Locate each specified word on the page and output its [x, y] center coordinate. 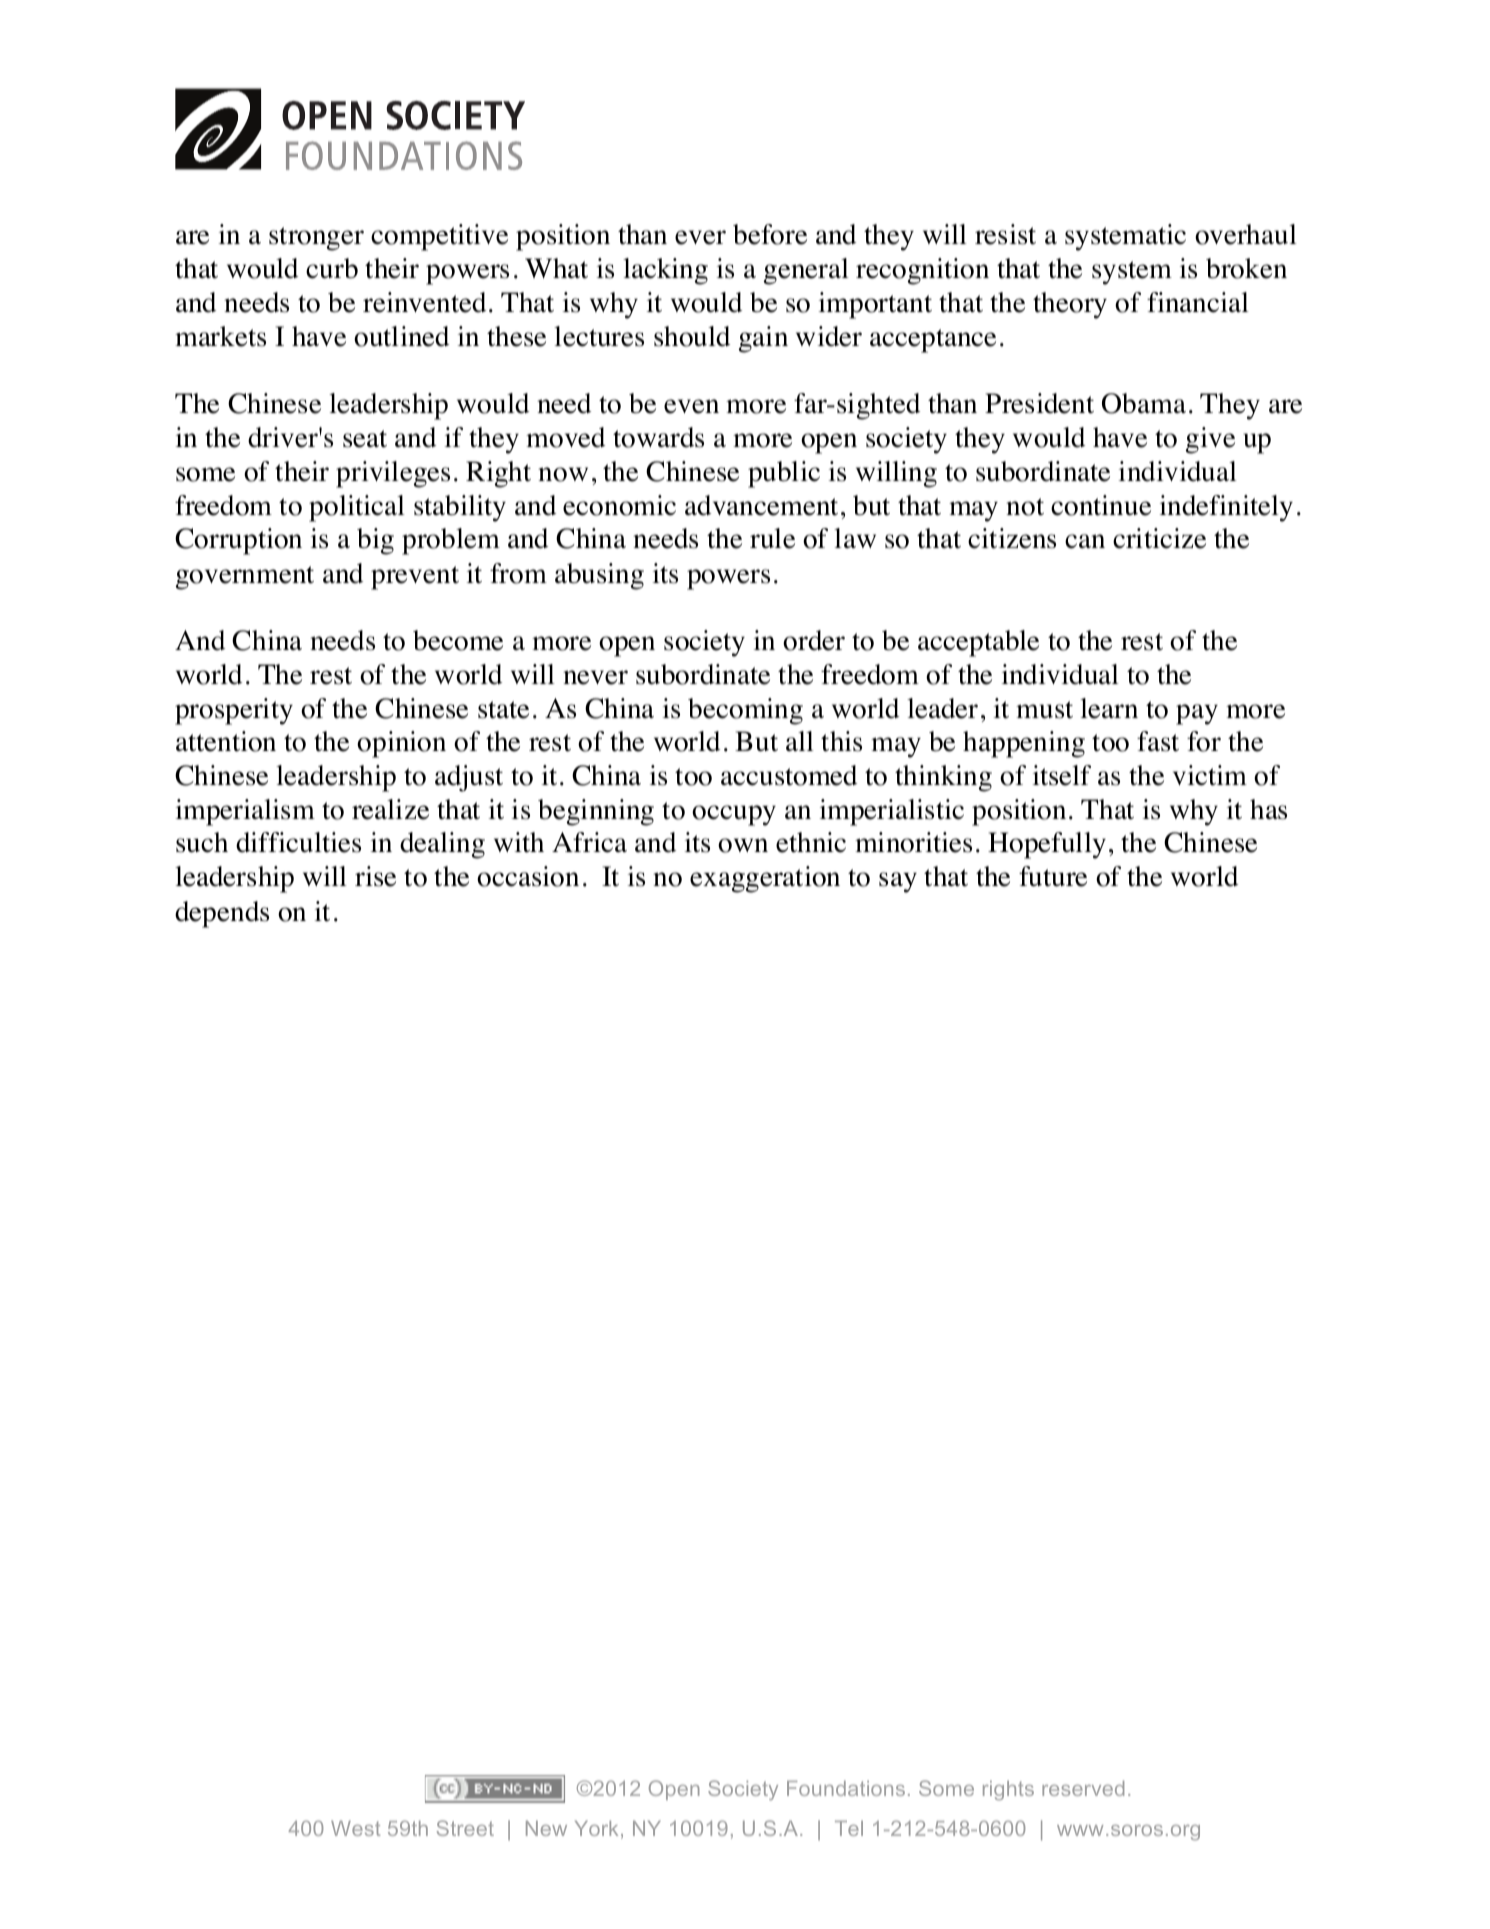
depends [222, 914]
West [356, 1828]
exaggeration [765, 879]
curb [332, 268]
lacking [665, 271]
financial [1198, 302]
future [1053, 876]
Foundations [846, 1788]
